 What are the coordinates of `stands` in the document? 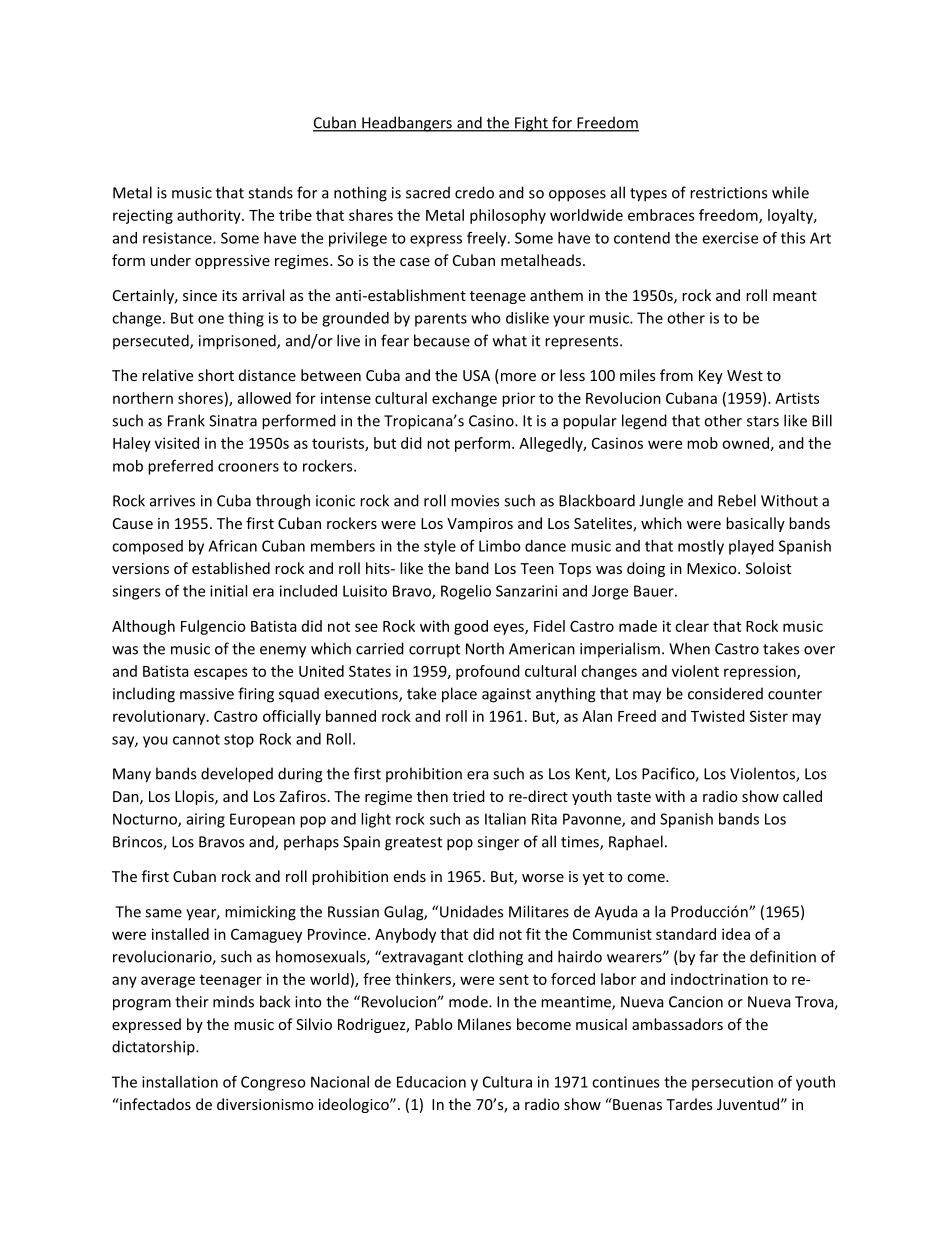 It's located at (270, 192).
